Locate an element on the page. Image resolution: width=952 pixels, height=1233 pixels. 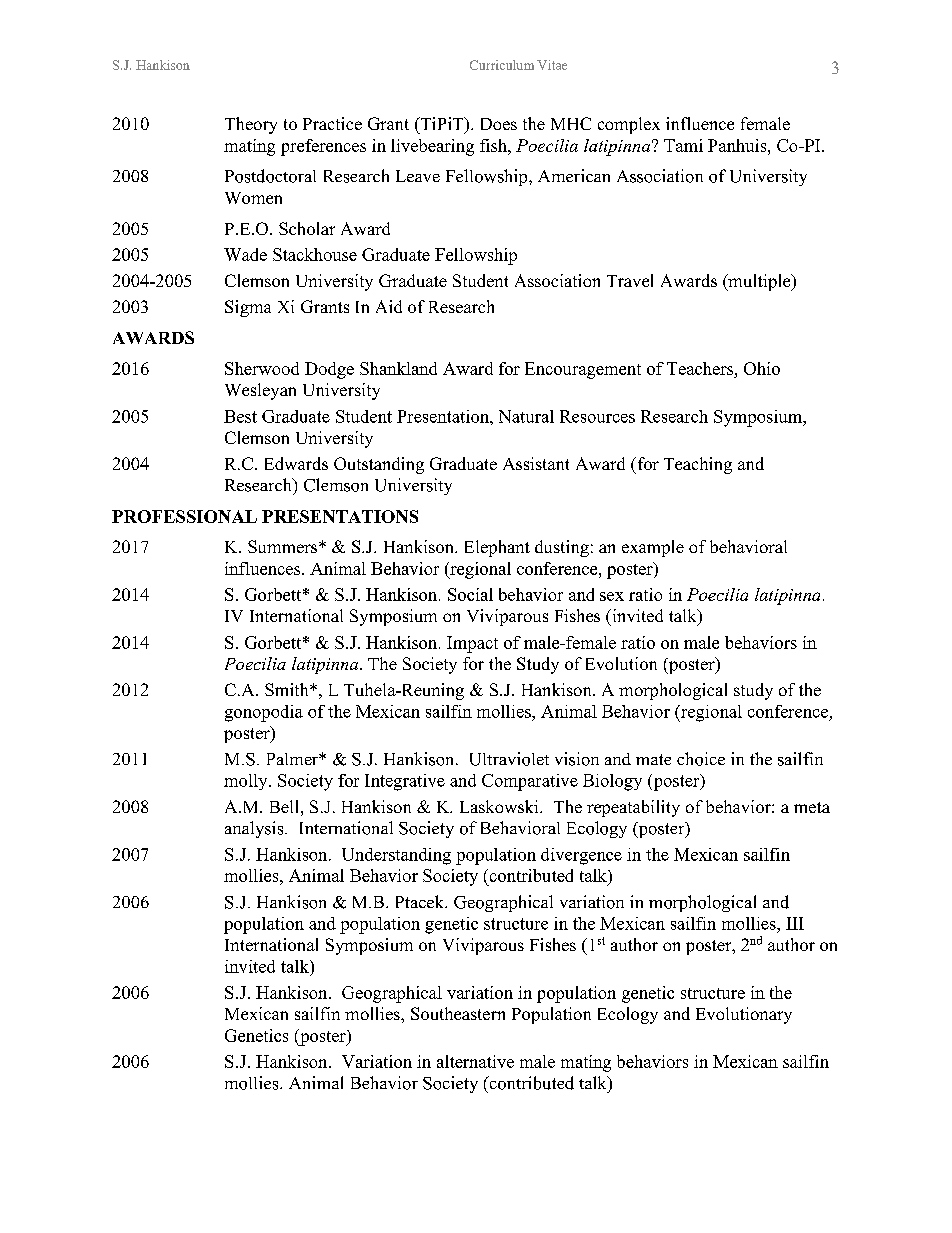
Tami is located at coordinates (683, 145).
